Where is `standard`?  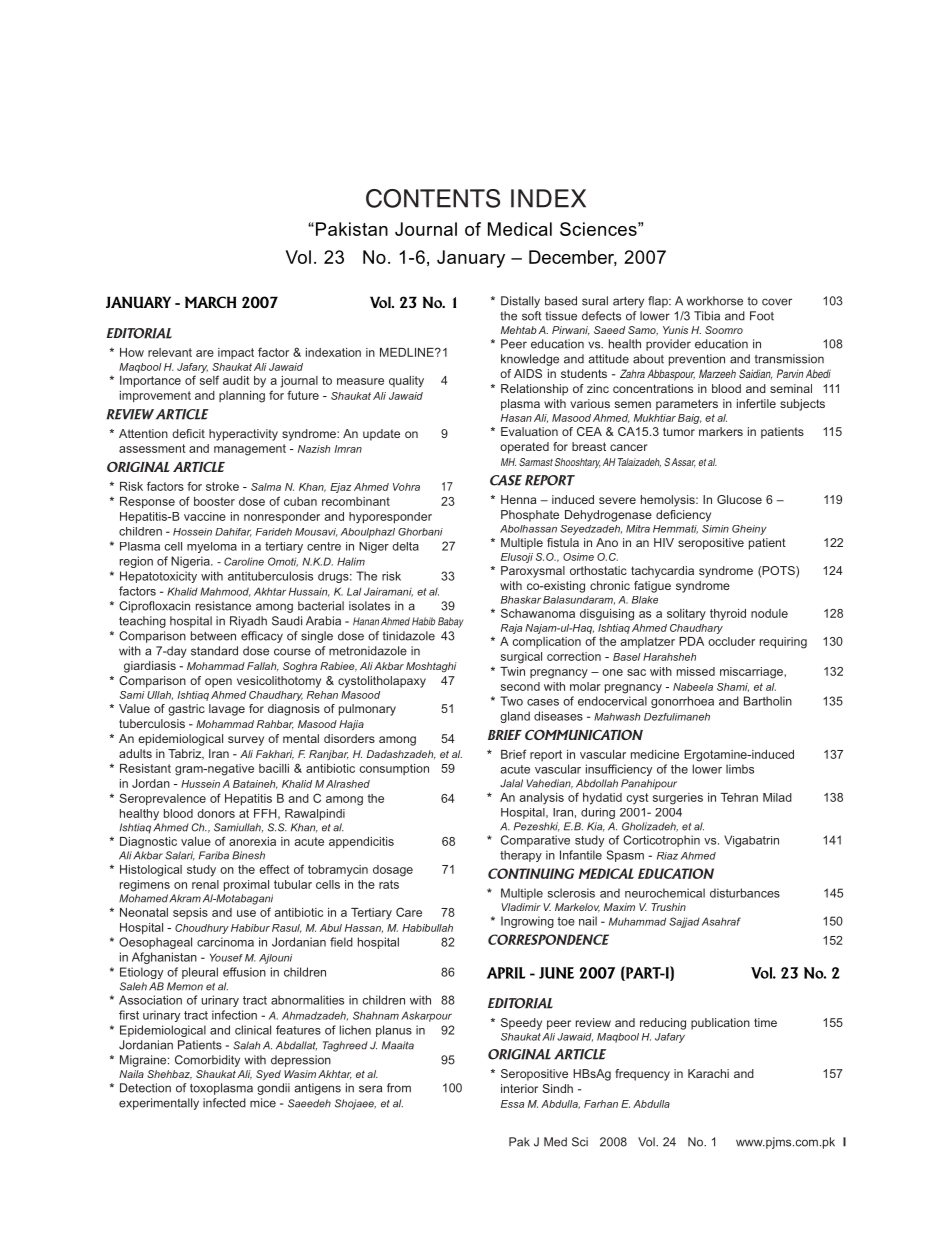
standard is located at coordinates (214, 651).
